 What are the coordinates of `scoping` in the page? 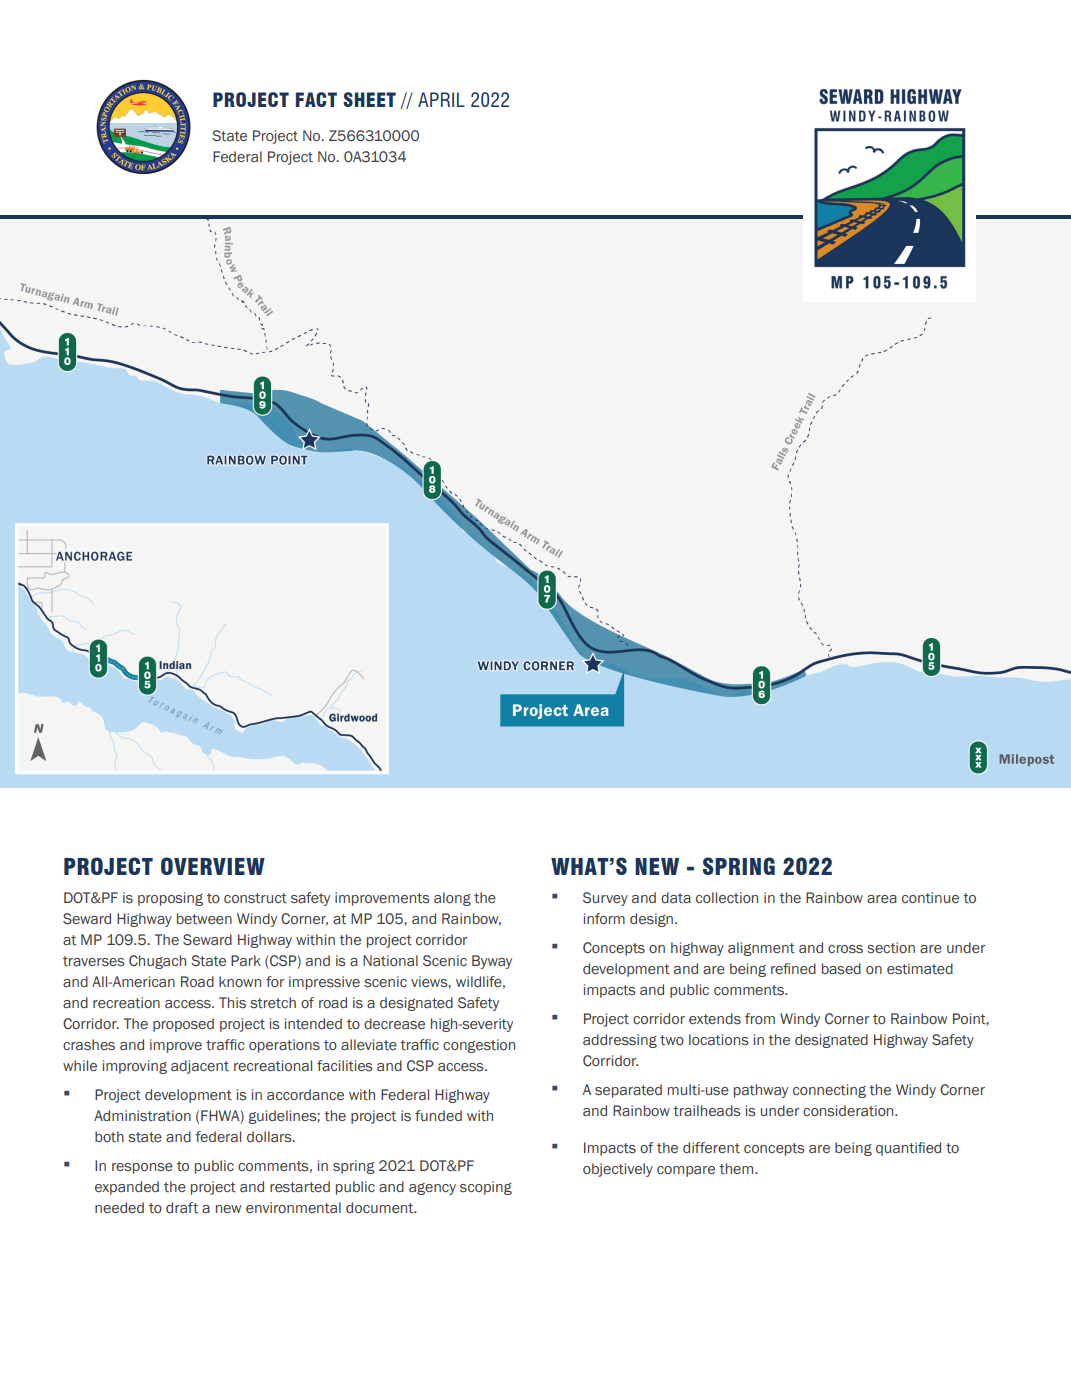 It's located at (486, 1188).
